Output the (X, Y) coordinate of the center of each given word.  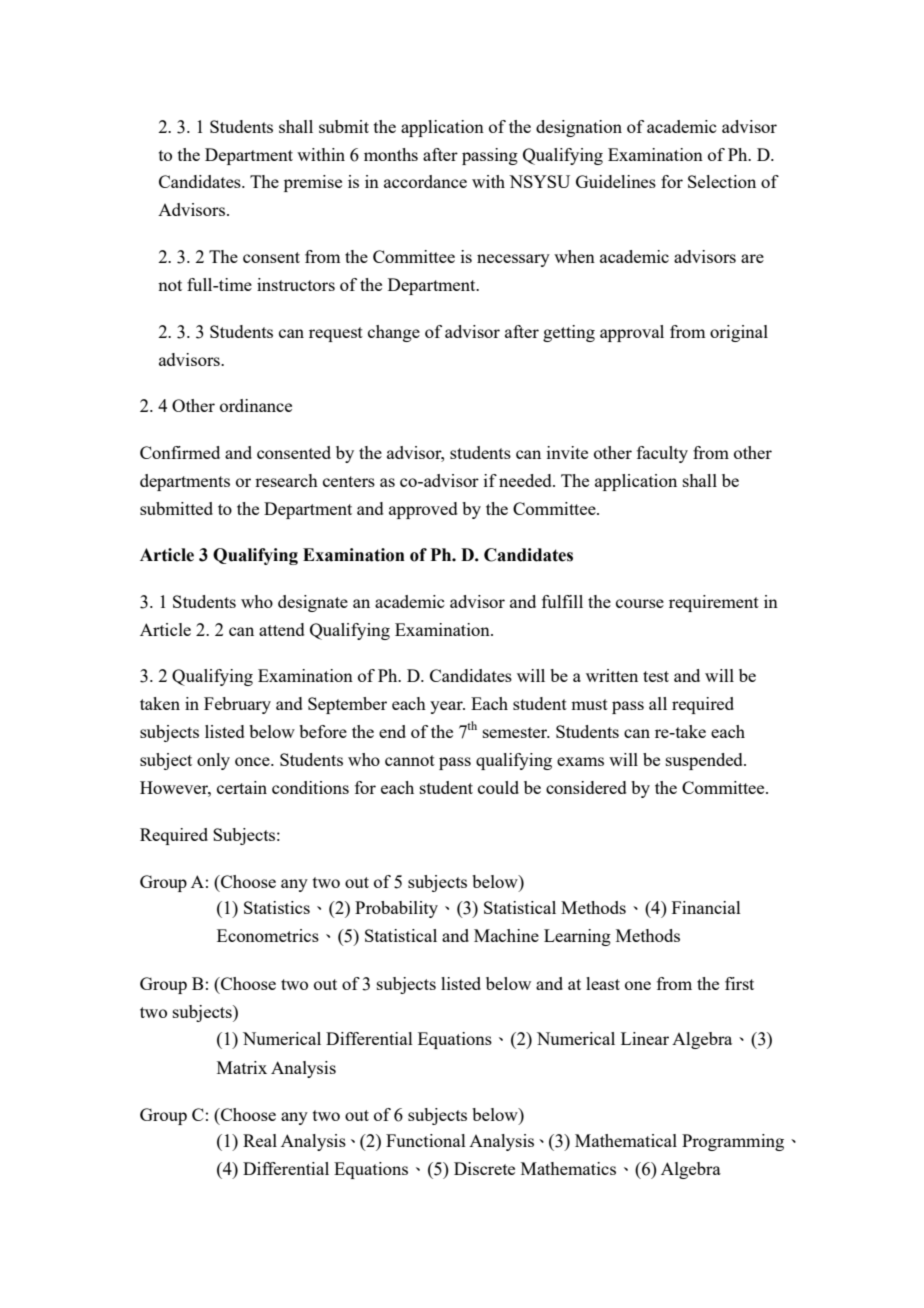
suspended (705, 761)
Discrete (484, 1168)
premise (313, 183)
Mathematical (626, 1140)
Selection (722, 181)
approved (423, 510)
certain (242, 787)
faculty (662, 454)
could (498, 787)
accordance (425, 181)
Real (260, 1140)
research (286, 480)
